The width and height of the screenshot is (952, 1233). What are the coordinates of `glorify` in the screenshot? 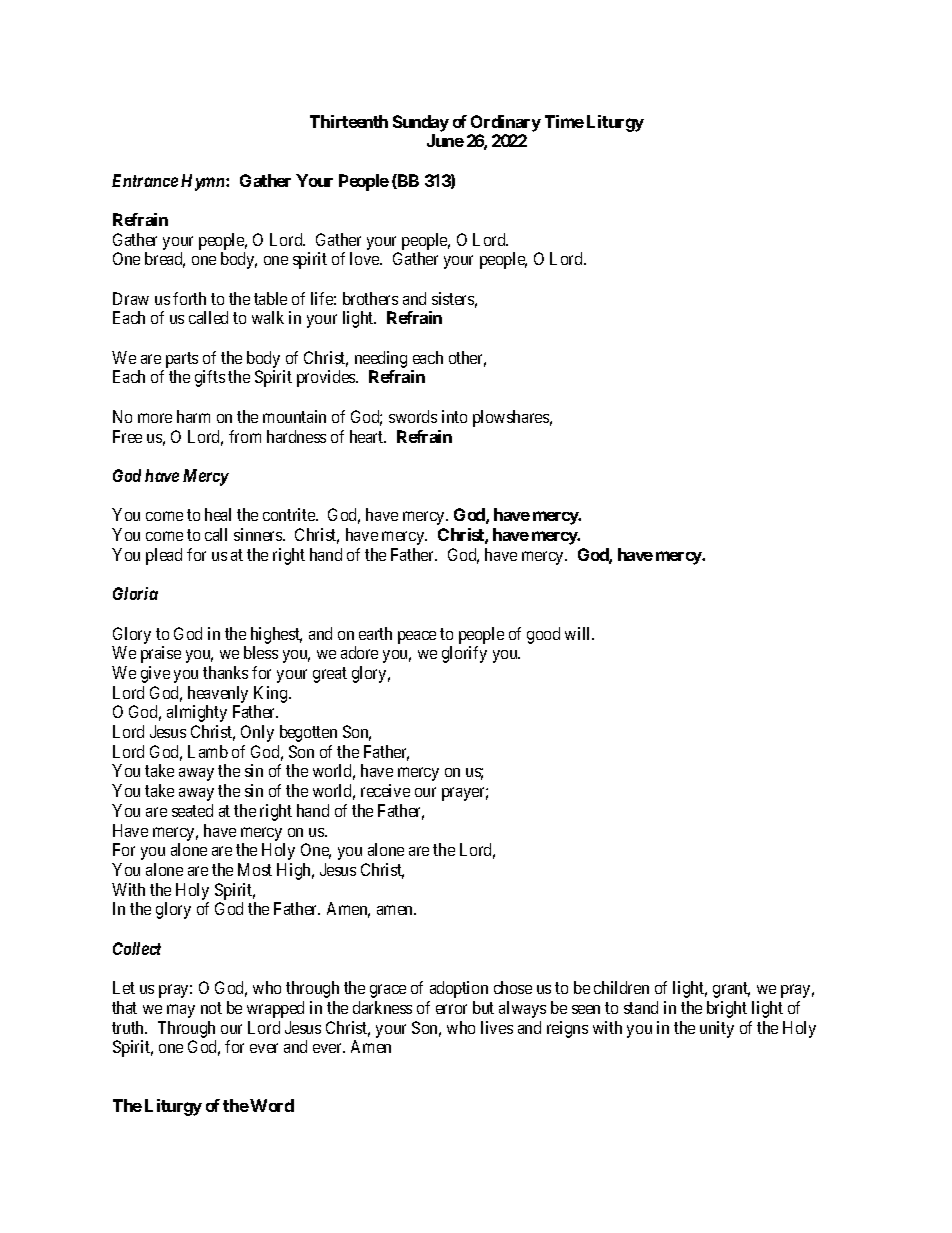 It's located at (464, 654).
